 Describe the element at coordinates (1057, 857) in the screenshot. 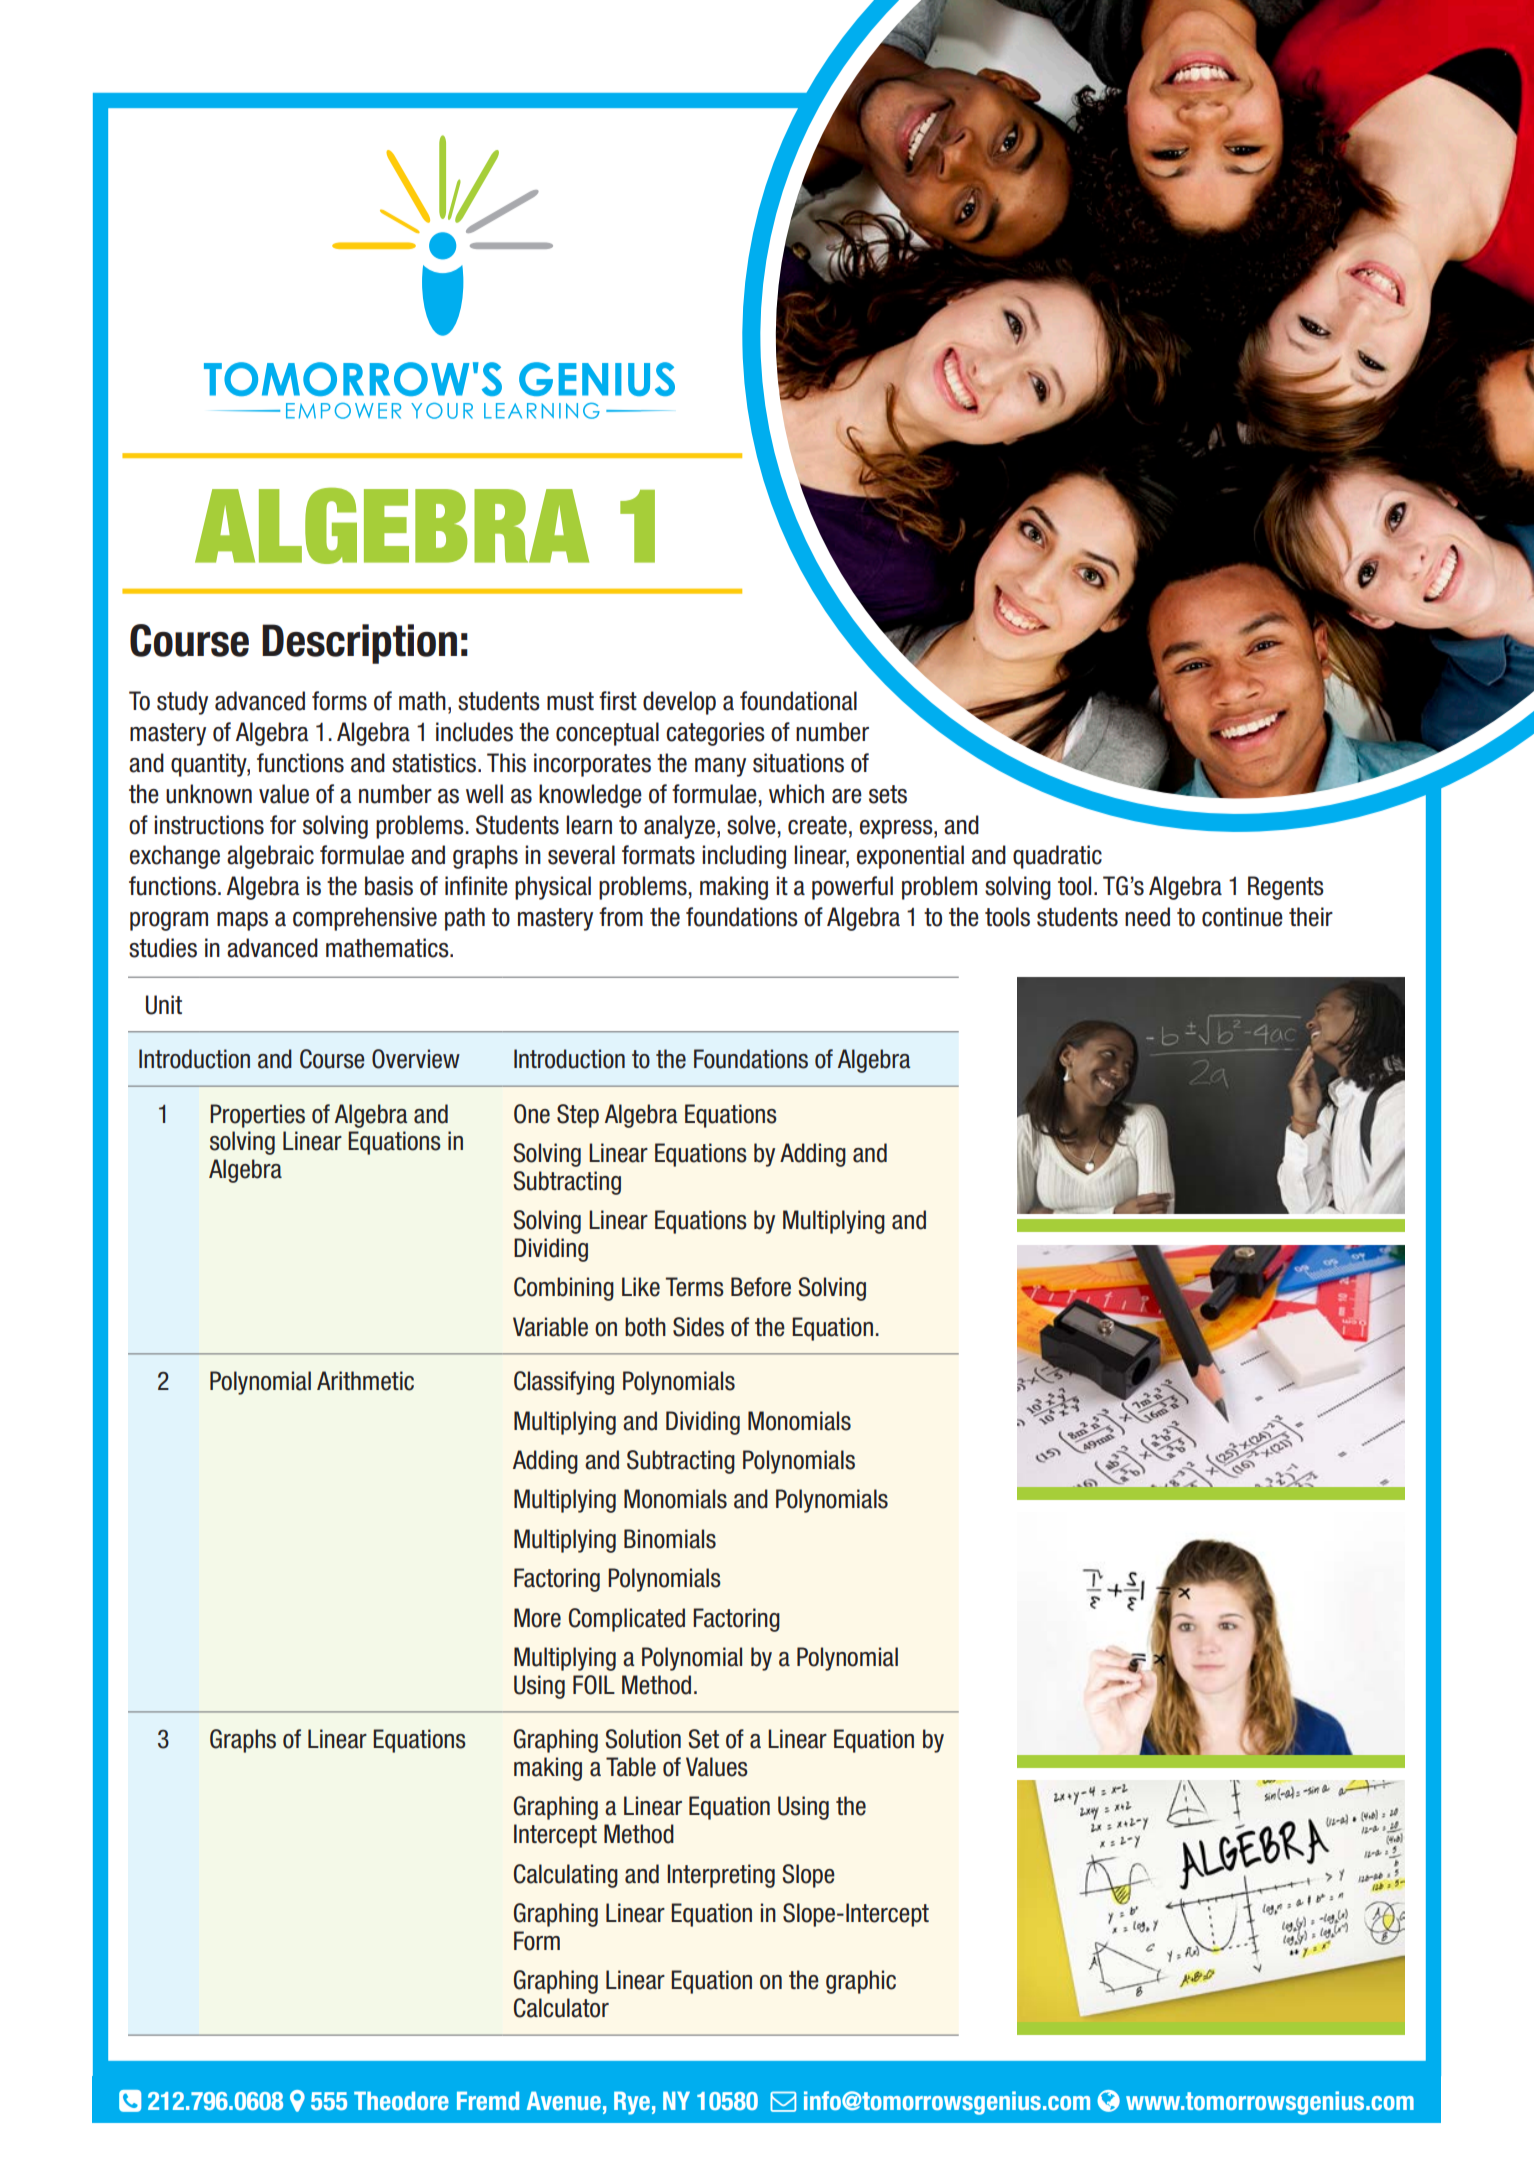

I see `quadratic` at that location.
